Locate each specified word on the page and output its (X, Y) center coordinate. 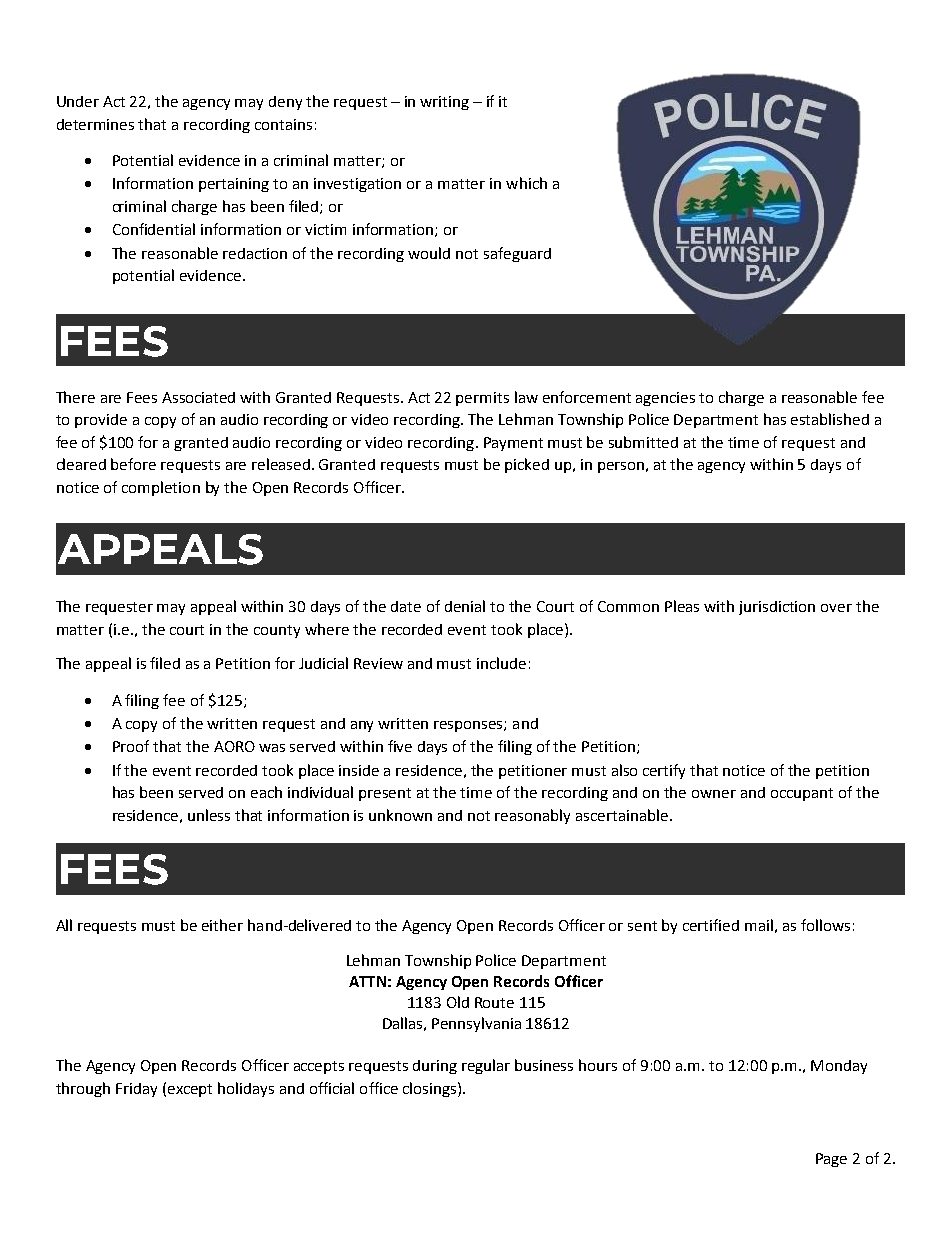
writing (444, 103)
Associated (198, 397)
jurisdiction (777, 608)
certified (711, 925)
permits (482, 399)
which (526, 183)
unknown (400, 815)
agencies (665, 399)
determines (95, 124)
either (222, 925)
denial (465, 606)
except (190, 1090)
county (277, 631)
